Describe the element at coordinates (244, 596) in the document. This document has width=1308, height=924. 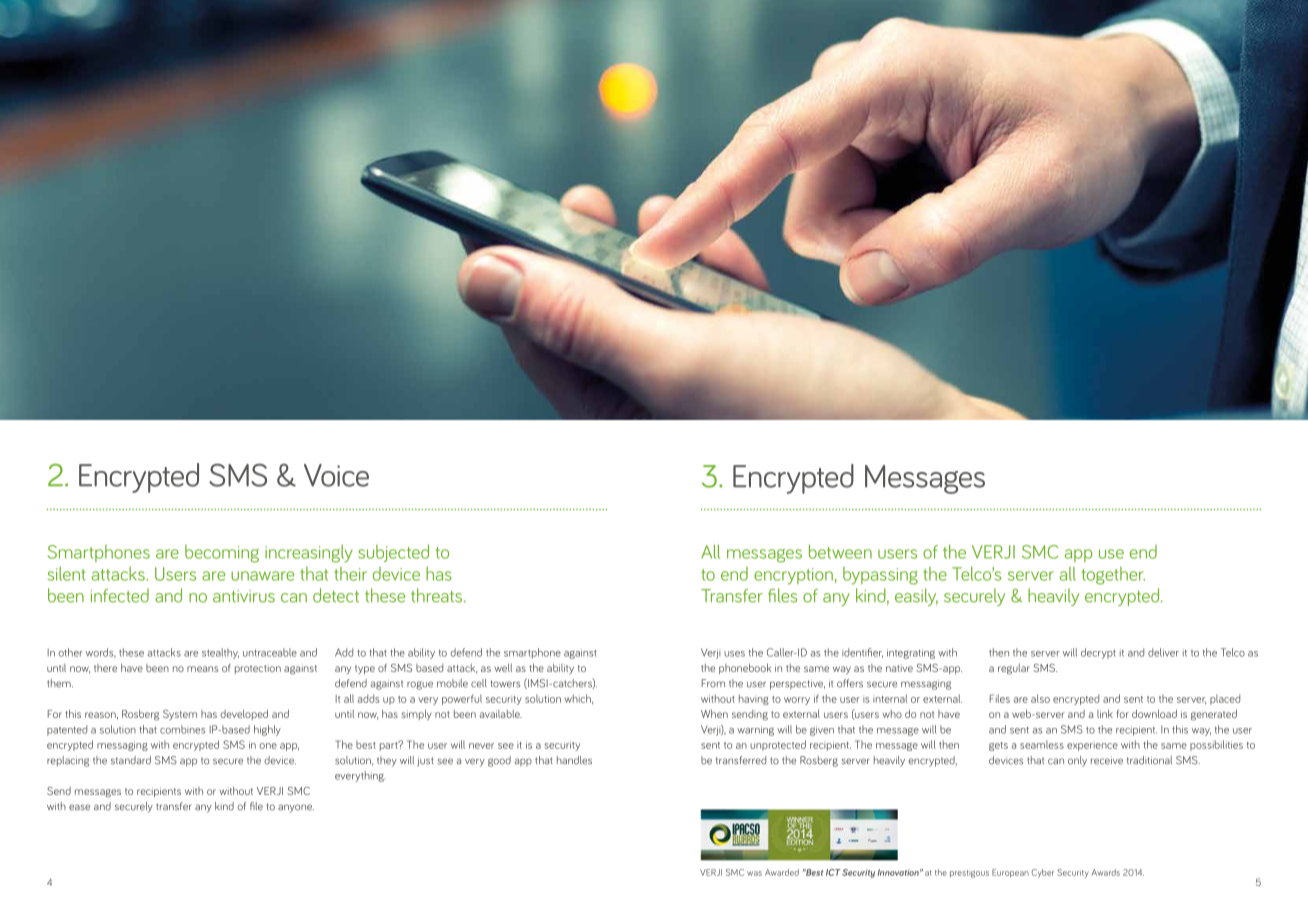
I see `antivirus` at that location.
